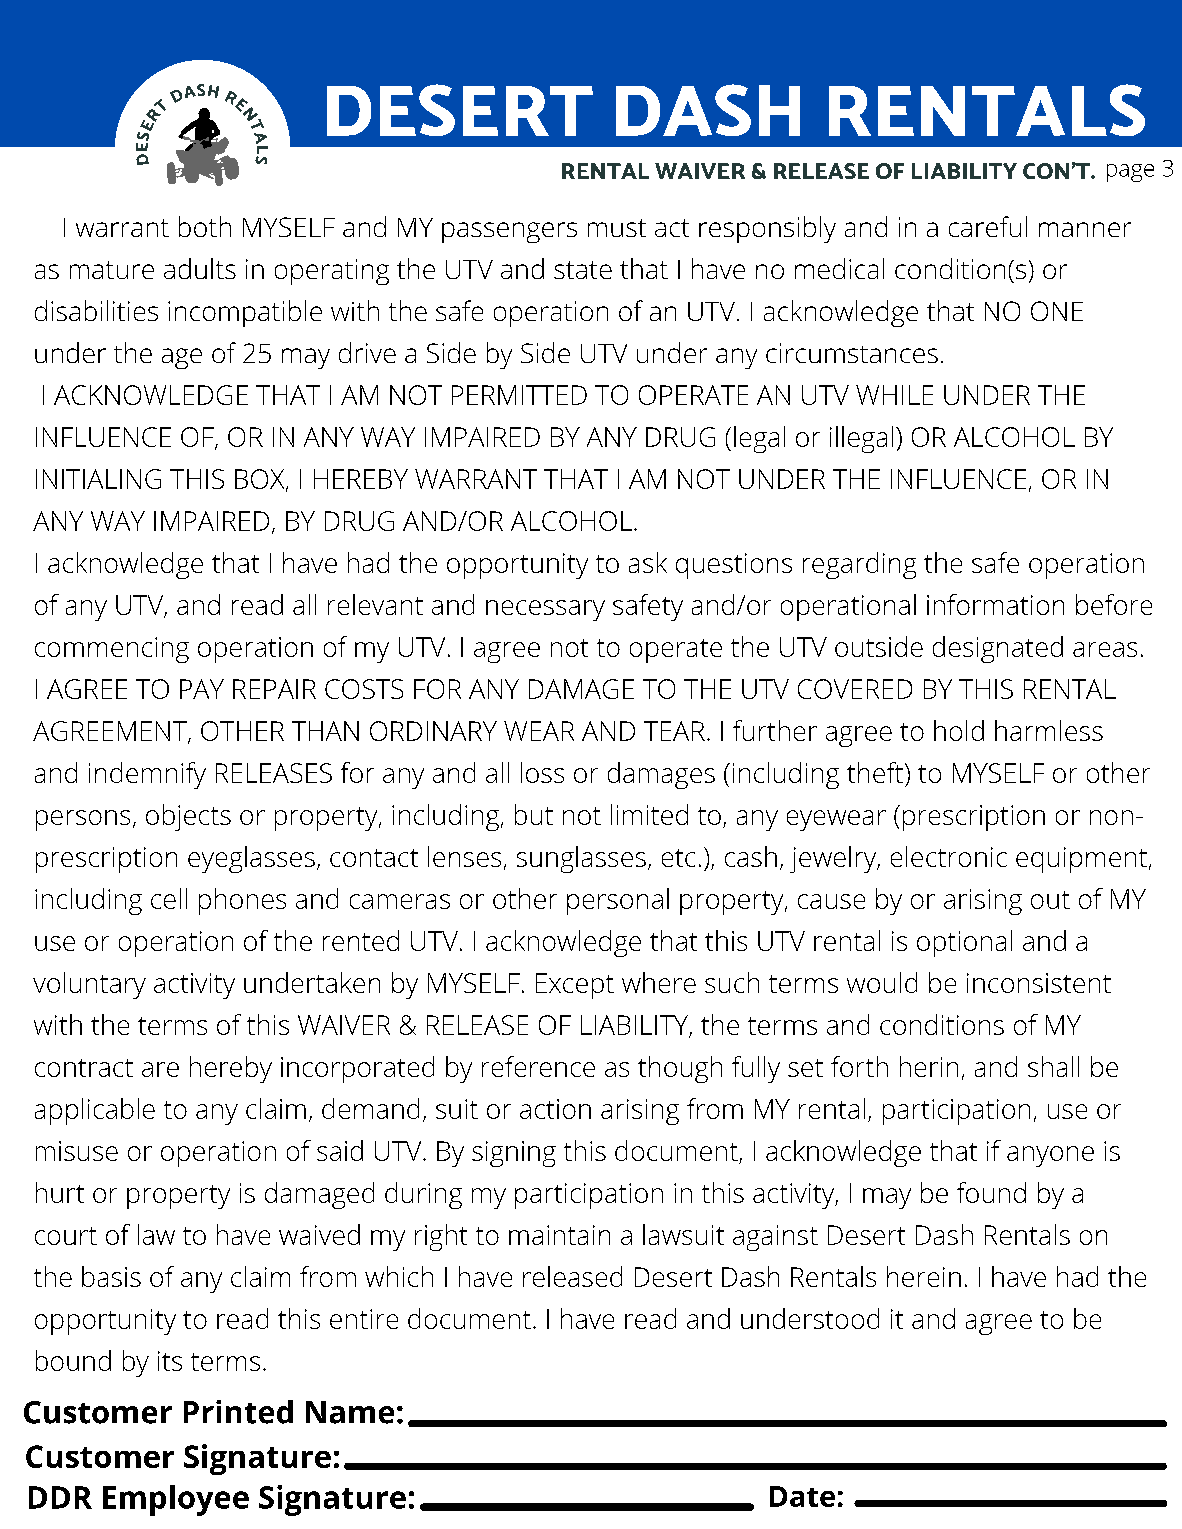  Describe the element at coordinates (188, 817) in the document. I see `objects` at that location.
